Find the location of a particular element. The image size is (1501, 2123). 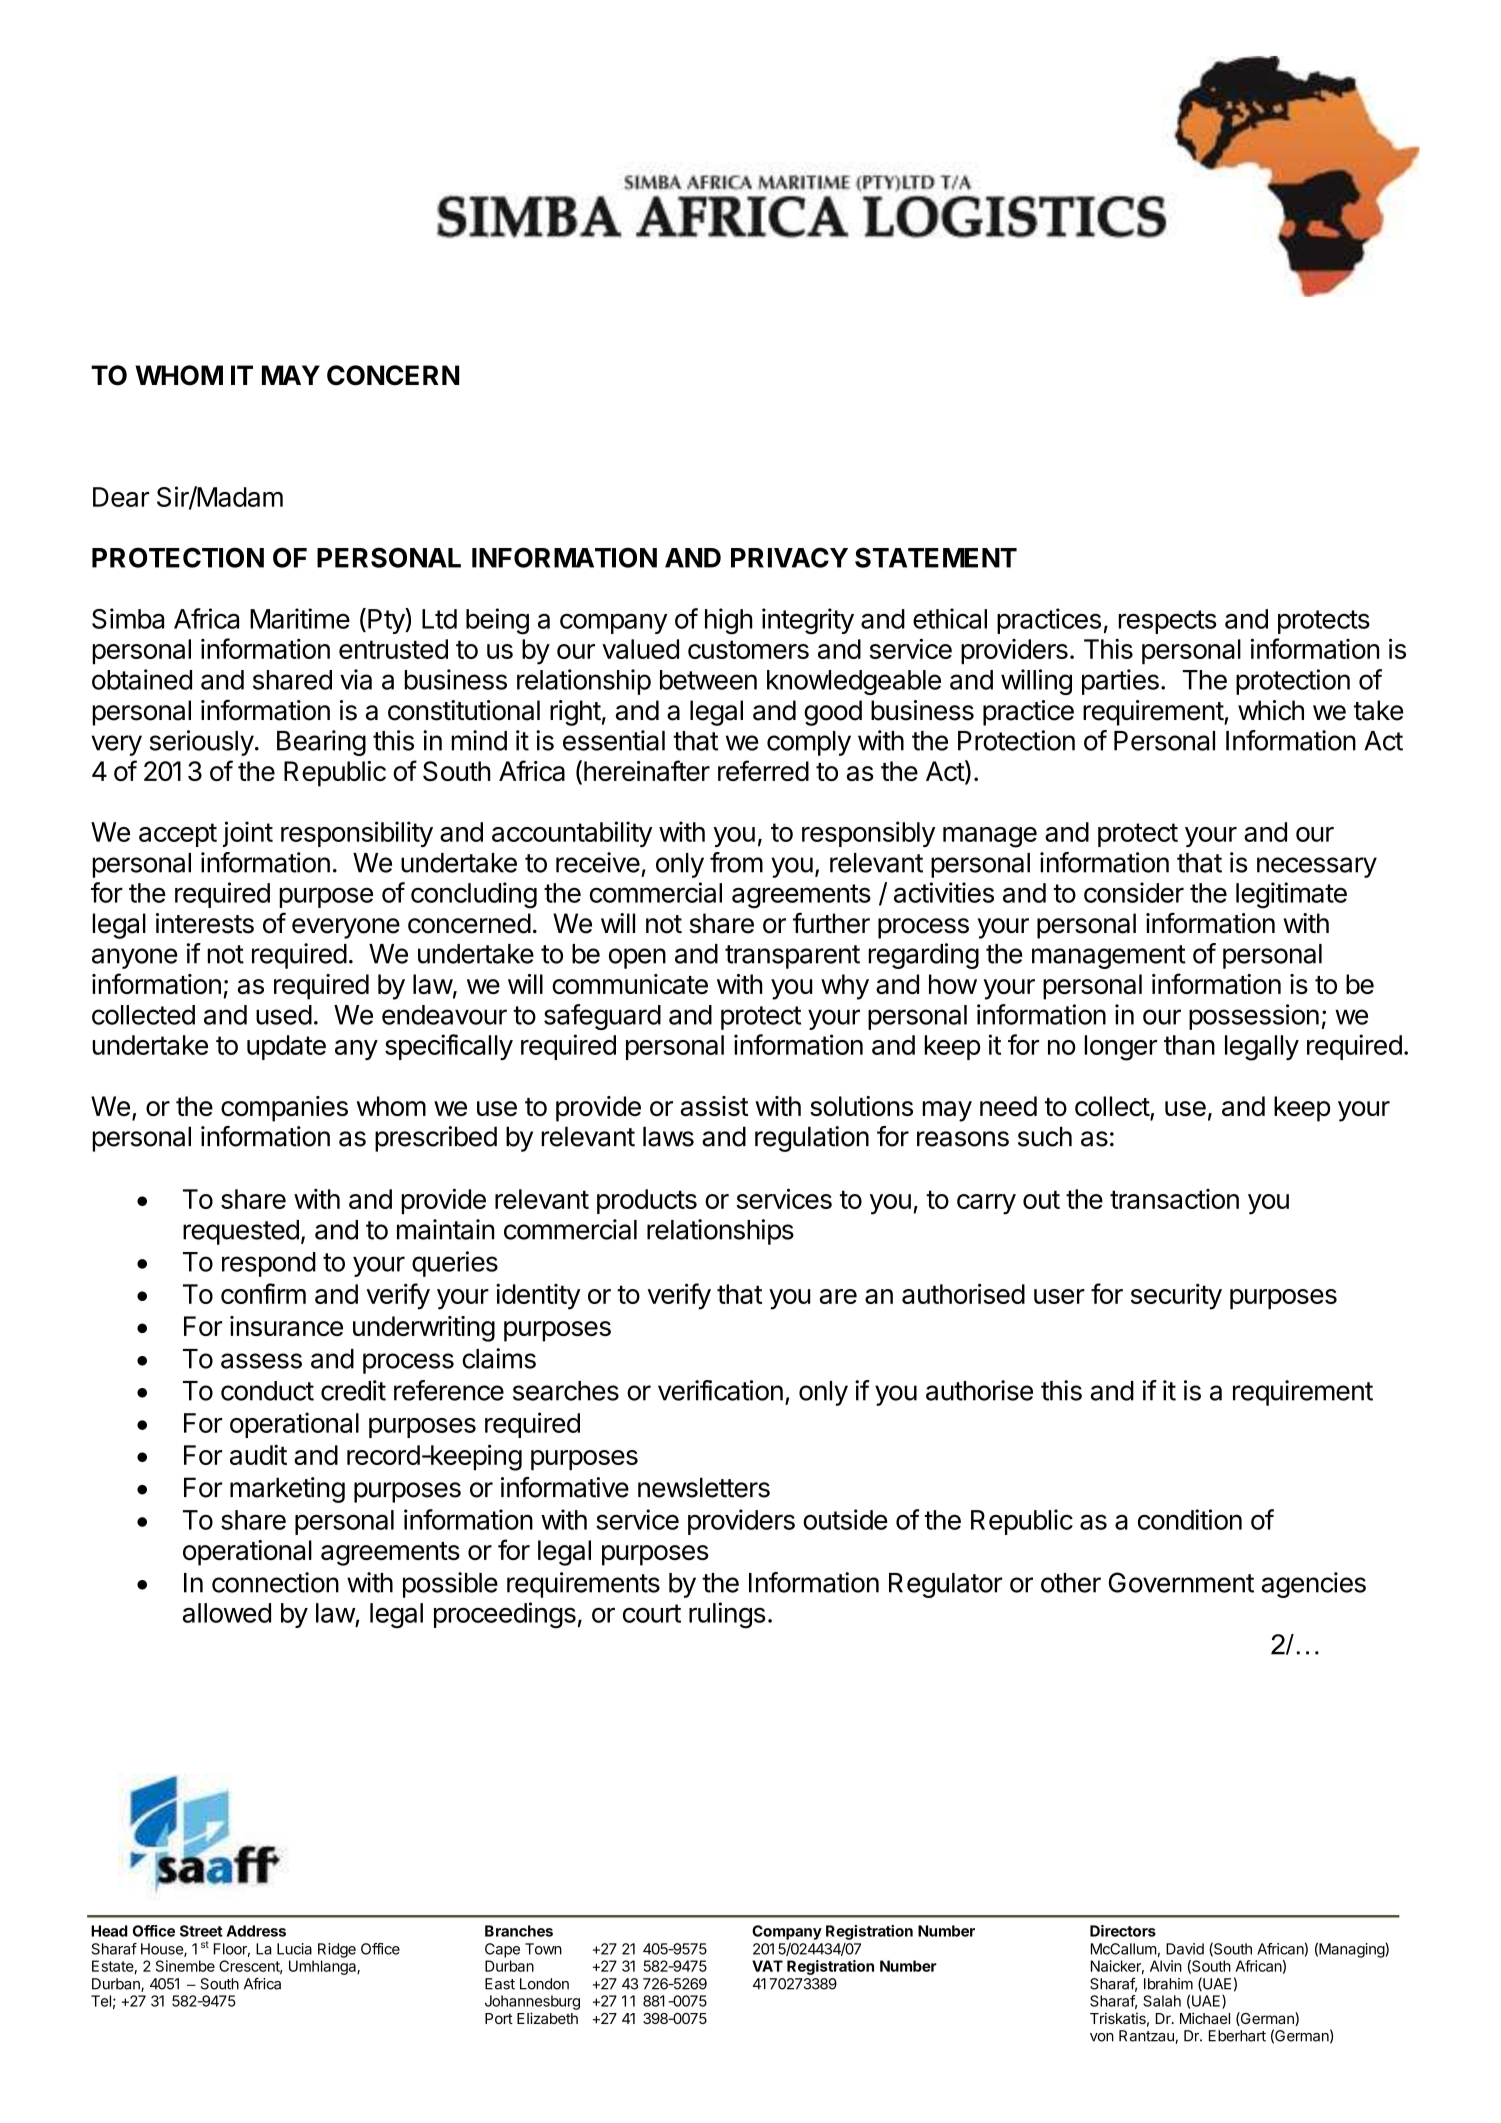

Lucia is located at coordinates (294, 1949).
